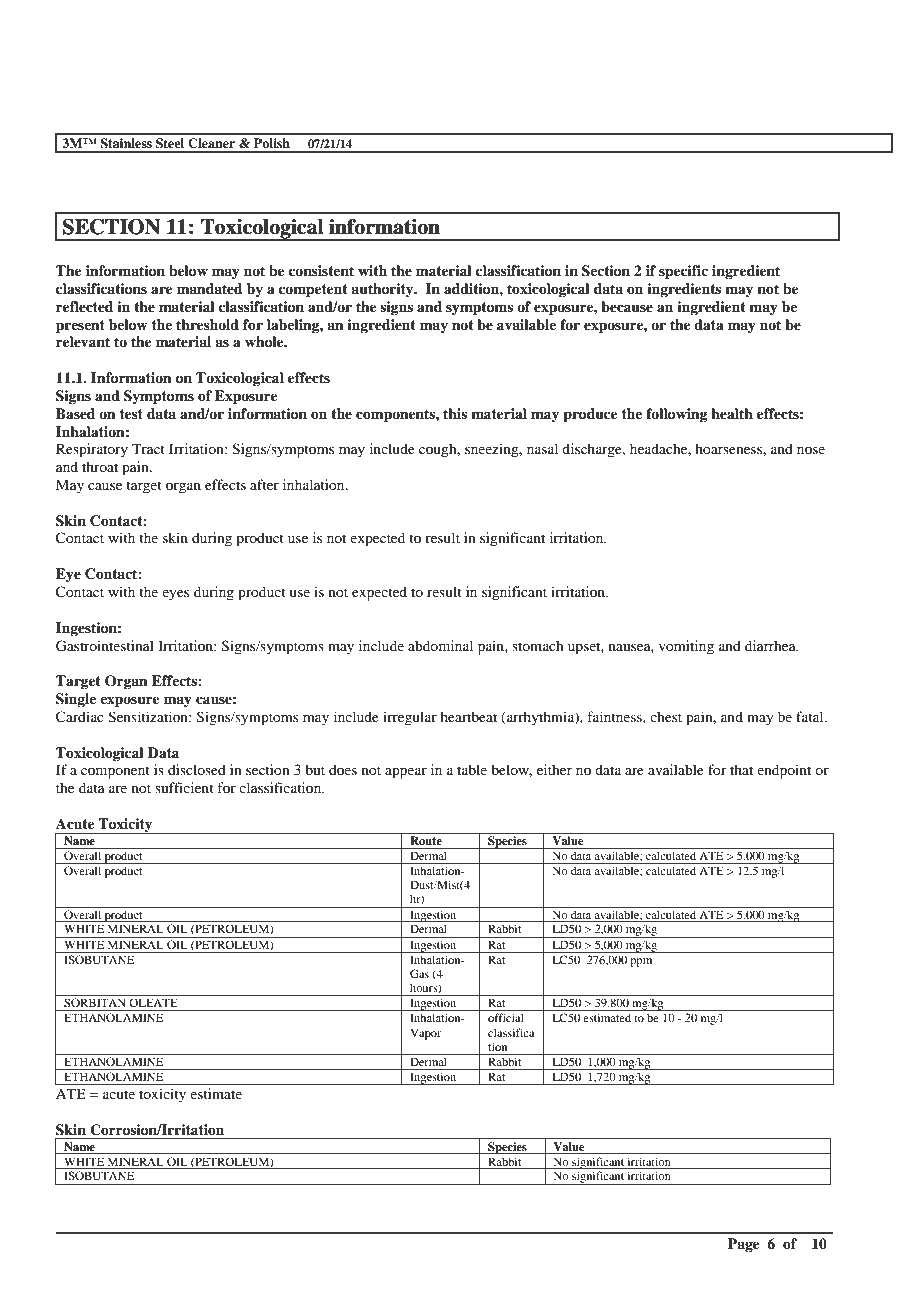  Describe the element at coordinates (210, 288) in the image. I see `mandated` at that location.
